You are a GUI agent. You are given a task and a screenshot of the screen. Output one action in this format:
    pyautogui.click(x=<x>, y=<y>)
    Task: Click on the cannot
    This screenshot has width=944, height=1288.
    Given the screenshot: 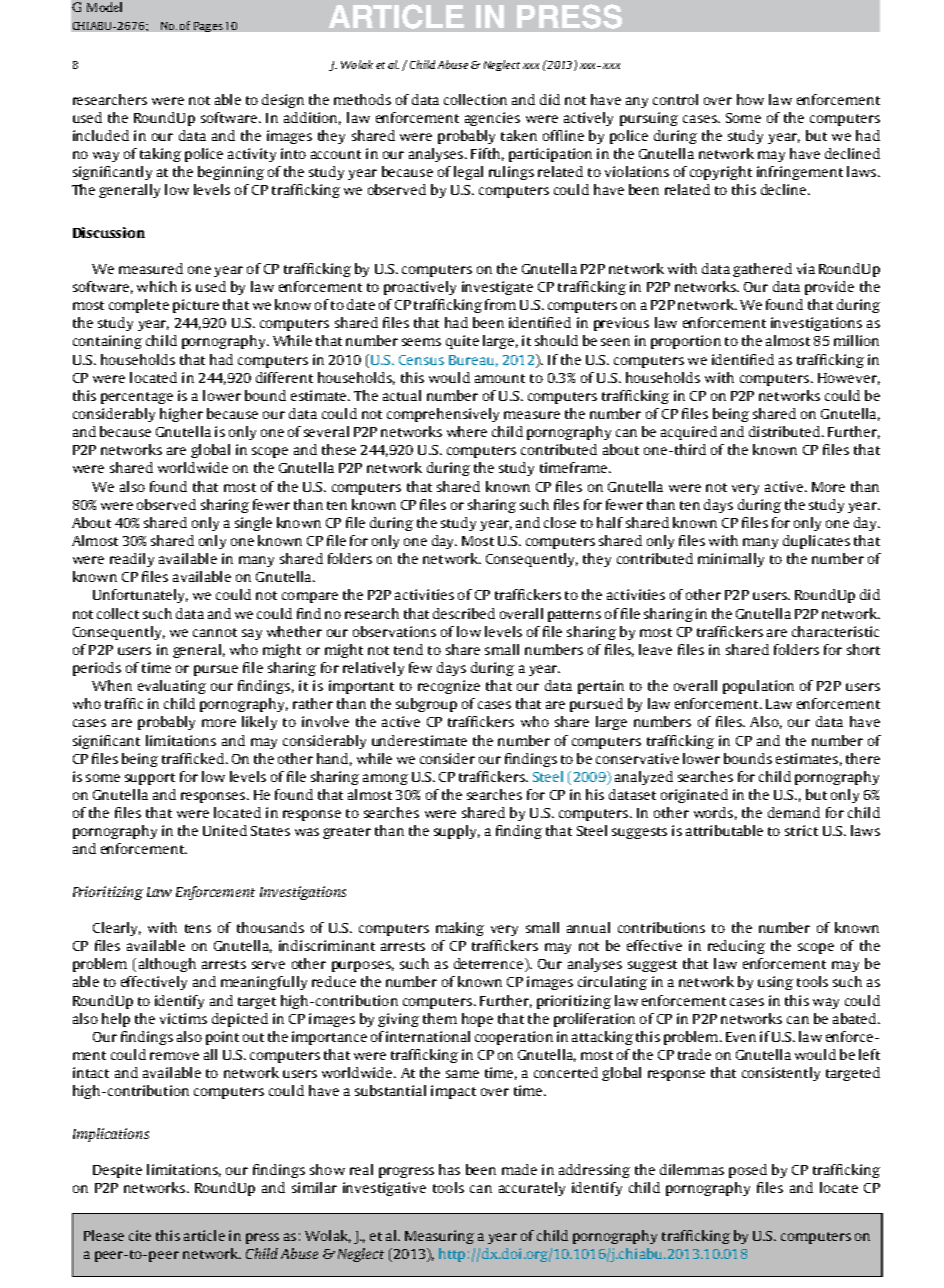 What is the action you would take?
    pyautogui.click(x=215, y=632)
